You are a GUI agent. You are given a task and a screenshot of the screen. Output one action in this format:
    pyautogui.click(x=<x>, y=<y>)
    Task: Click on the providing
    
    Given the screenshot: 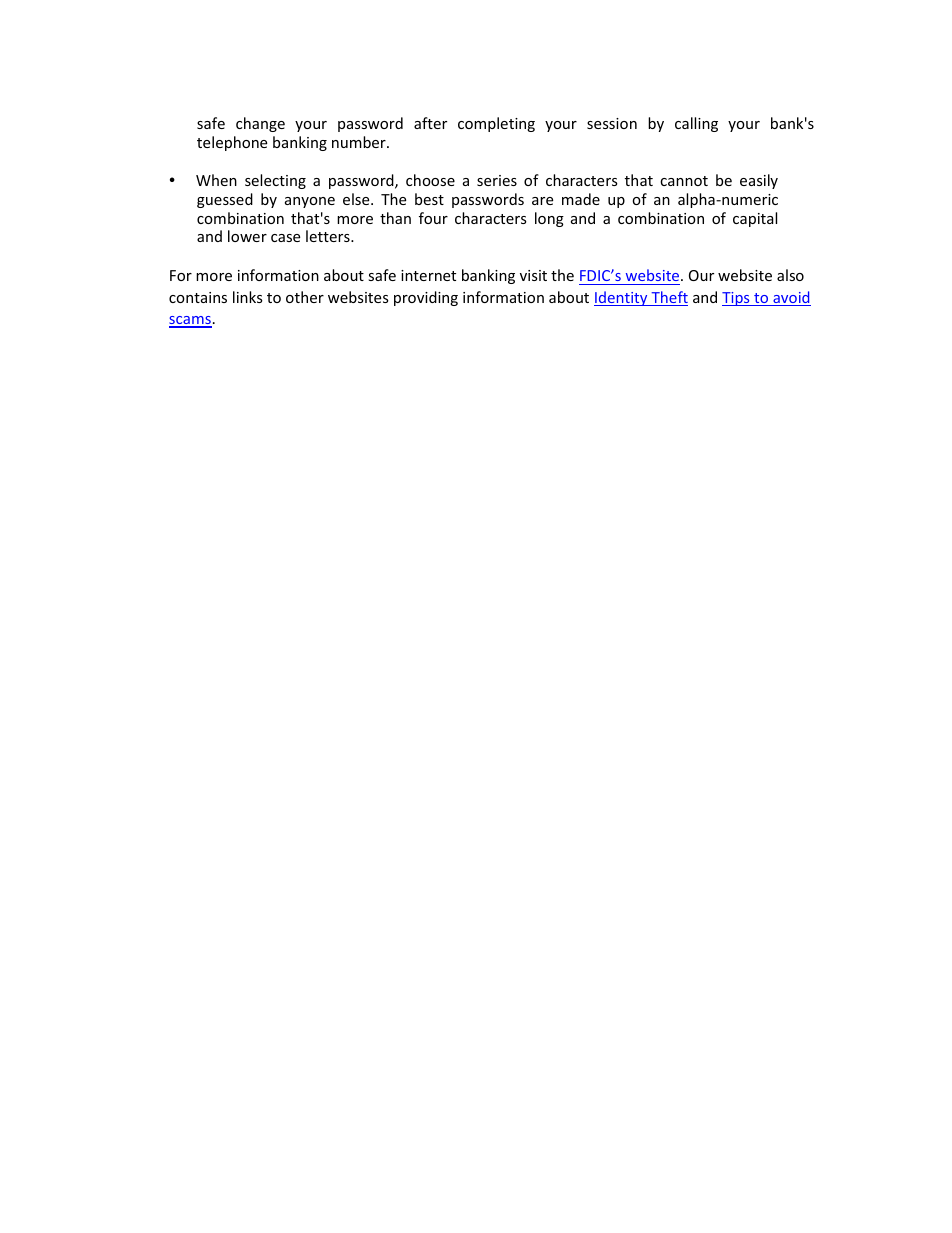 What is the action you would take?
    pyautogui.click(x=426, y=298)
